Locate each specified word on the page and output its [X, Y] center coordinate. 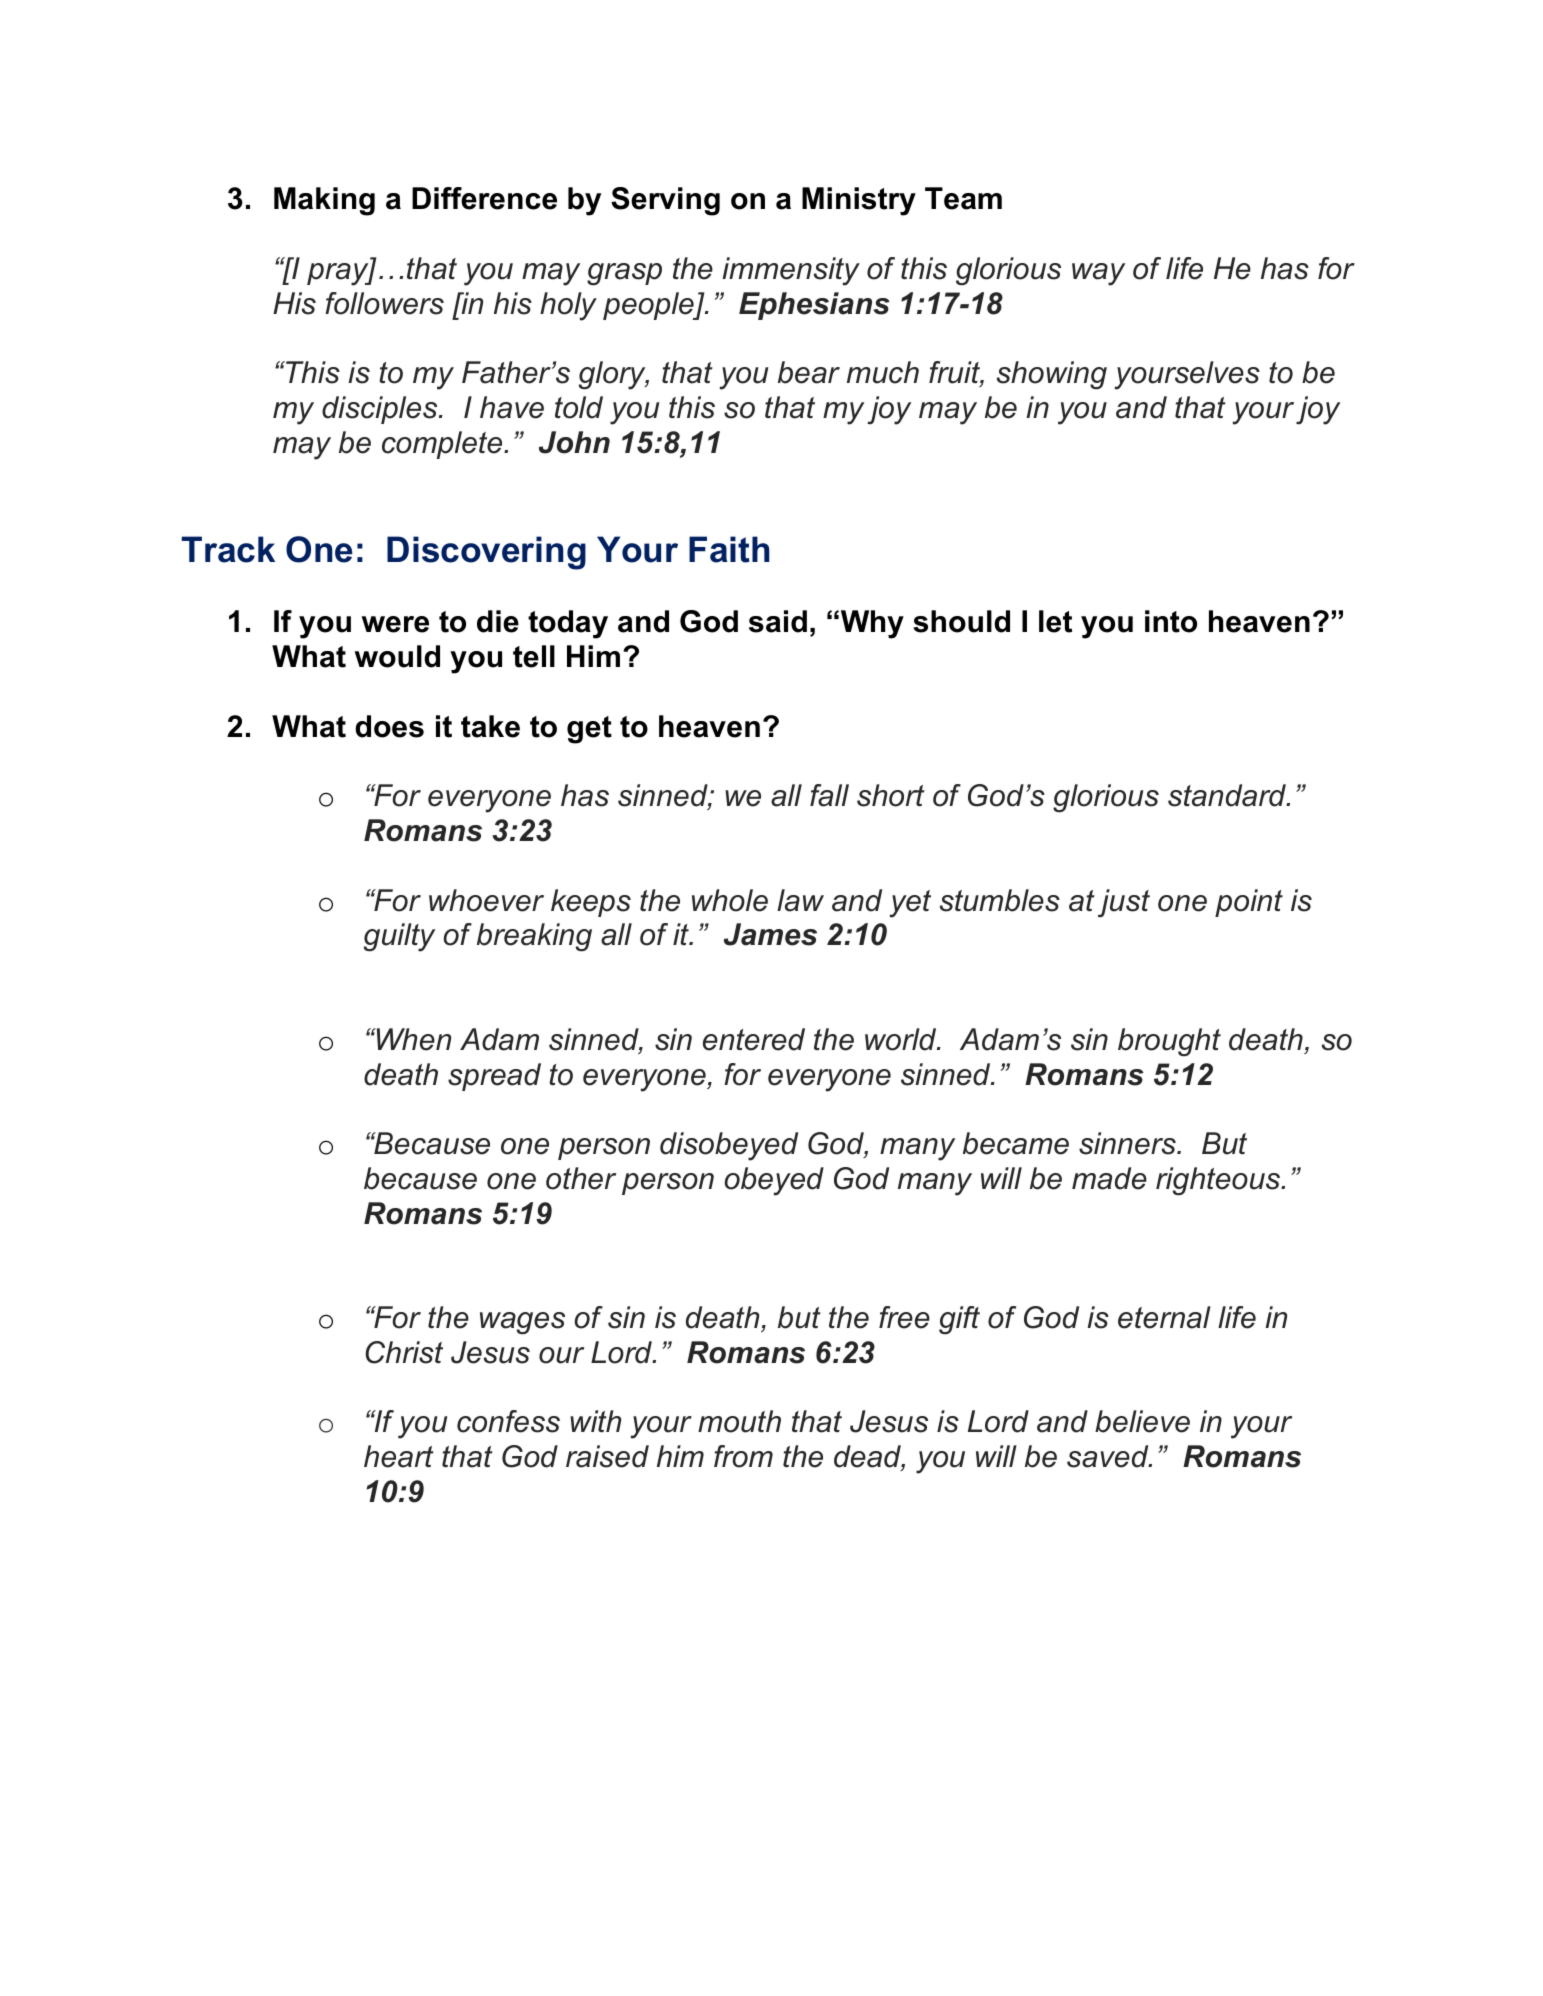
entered [754, 1039]
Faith [729, 549]
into [1171, 621]
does [389, 726]
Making [324, 201]
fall [829, 795]
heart [399, 1456]
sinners [1128, 1143]
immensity [791, 271]
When [412, 1039]
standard [1228, 795]
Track [228, 549]
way [1098, 274]
